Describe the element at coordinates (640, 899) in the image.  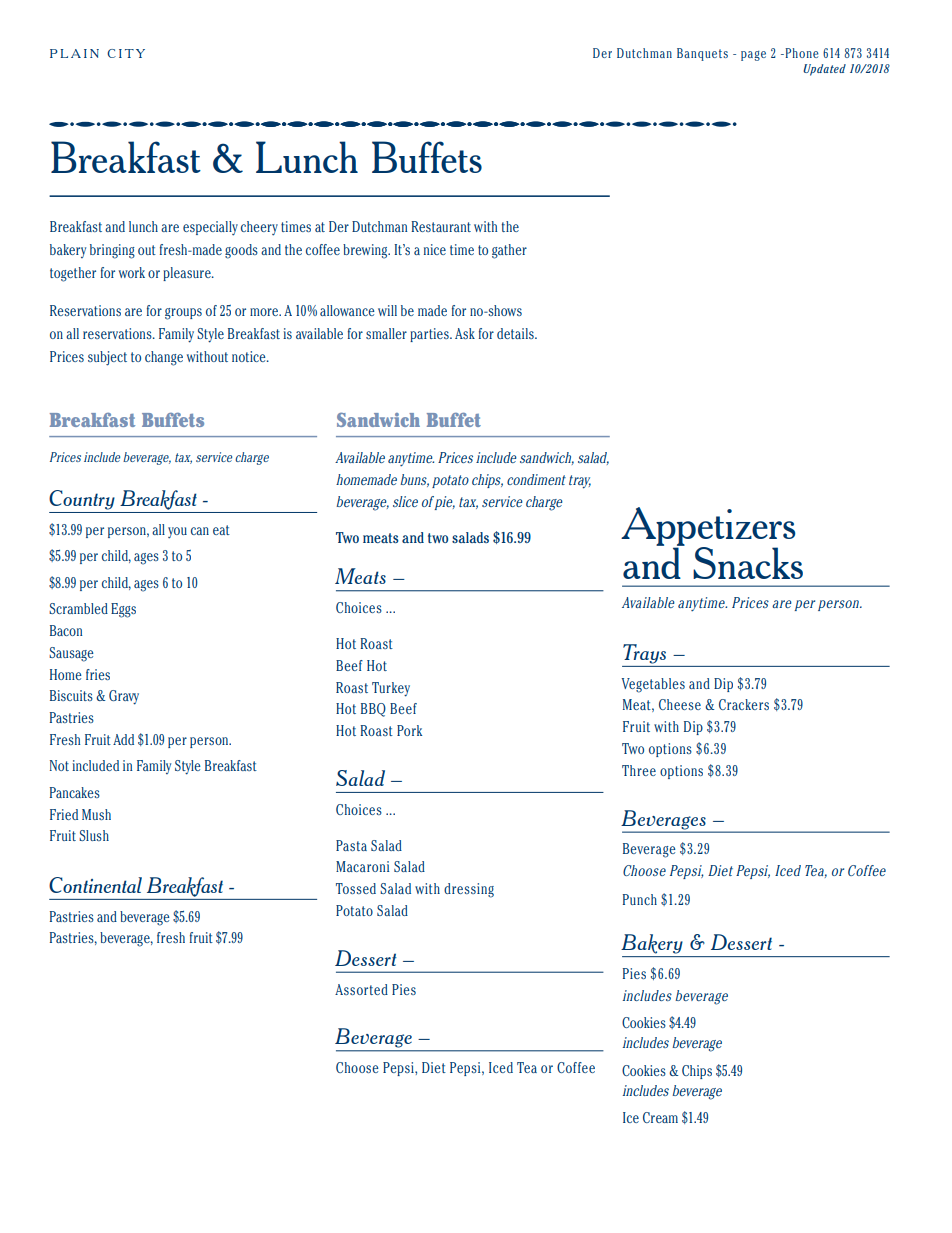
I see `Punch` at that location.
